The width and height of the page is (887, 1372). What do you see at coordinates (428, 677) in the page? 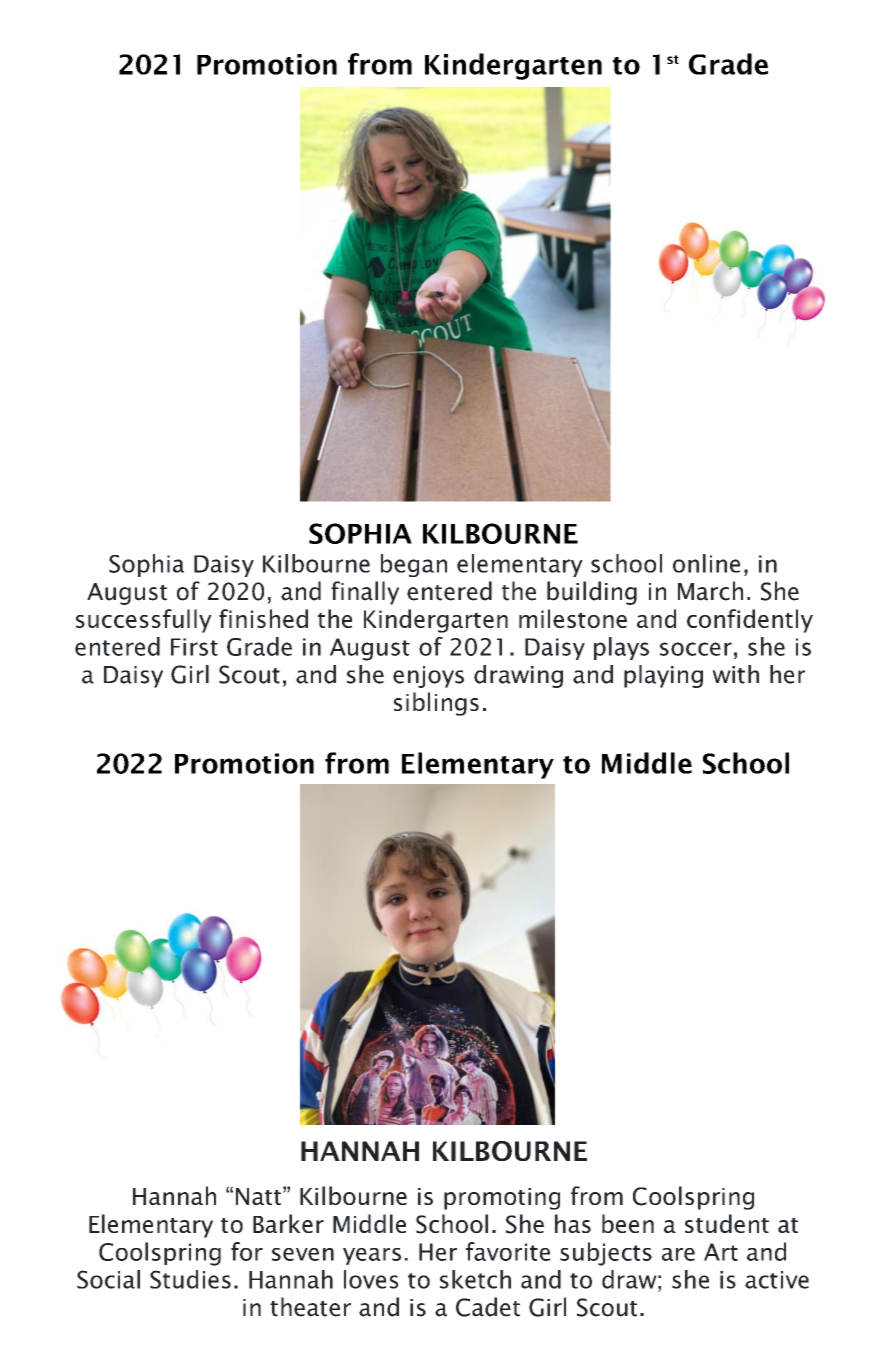
I see `enjoys` at bounding box center [428, 677].
